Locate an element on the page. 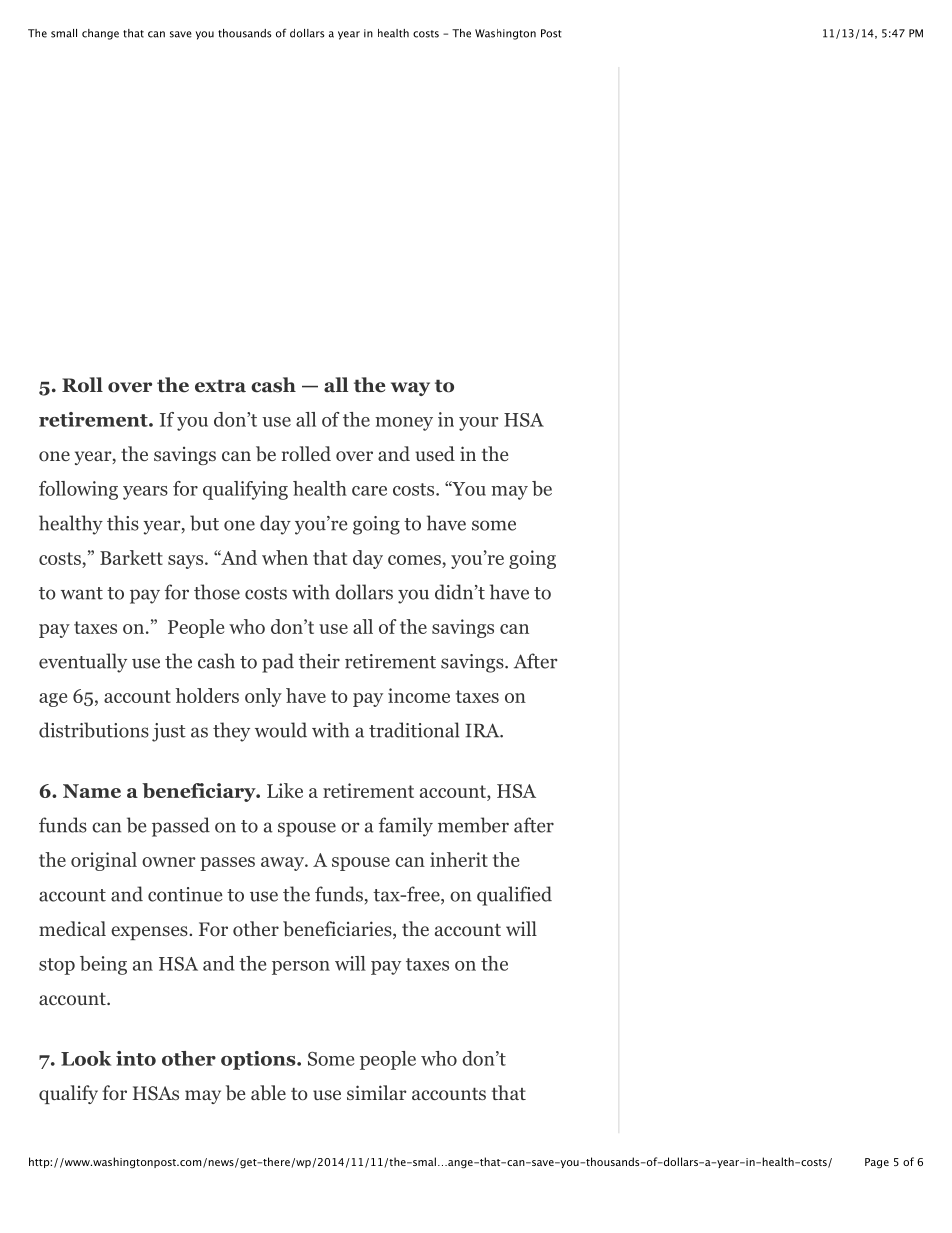 The height and width of the image is (1233, 952). able is located at coordinates (268, 1093).
